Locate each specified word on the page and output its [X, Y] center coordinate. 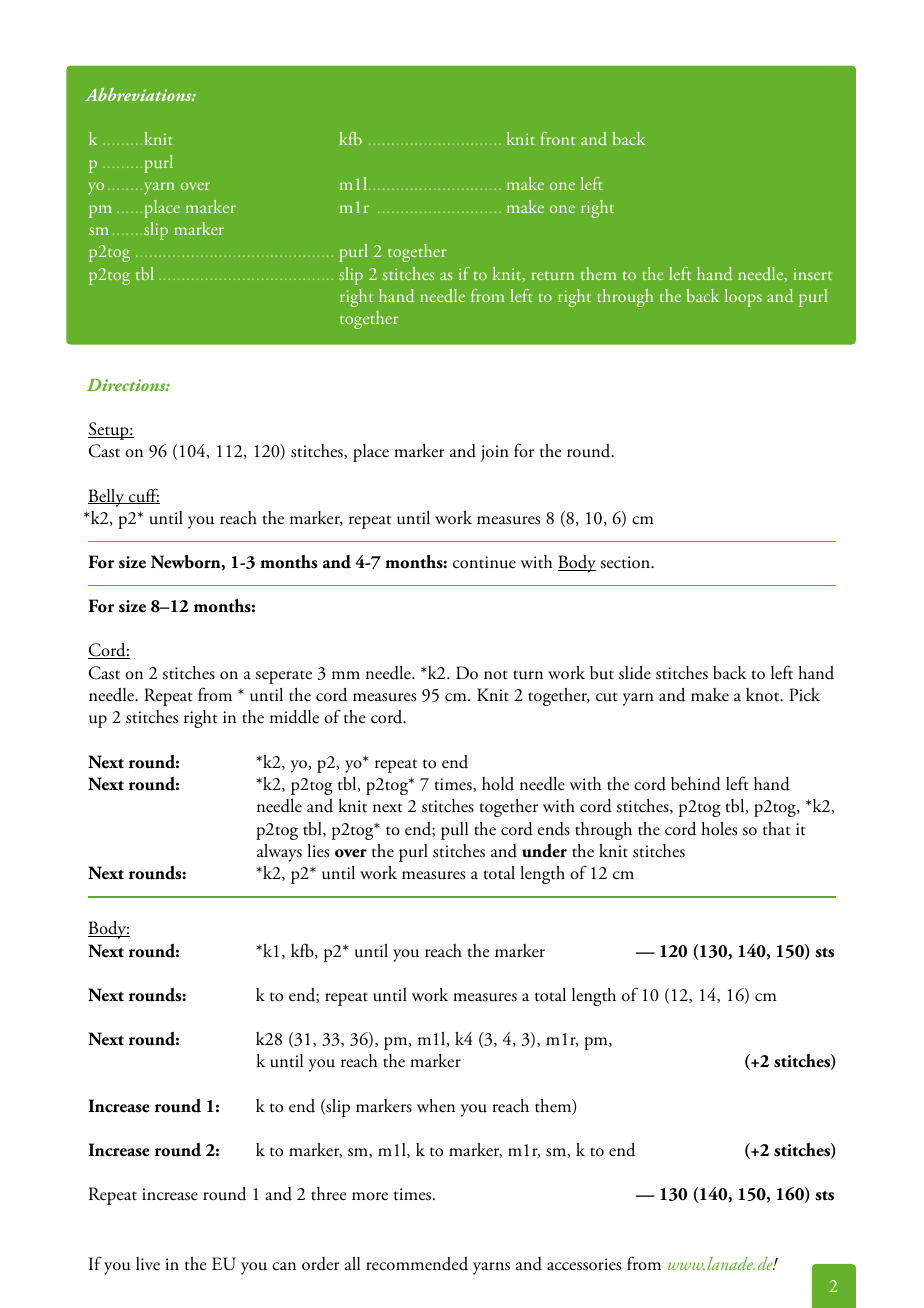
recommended [417, 1264]
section [627, 562]
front [558, 138]
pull [454, 831]
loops [743, 298]
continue [484, 562]
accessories [584, 1264]
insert [812, 274]
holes [719, 829]
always [279, 853]
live [148, 1263]
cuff [143, 496]
